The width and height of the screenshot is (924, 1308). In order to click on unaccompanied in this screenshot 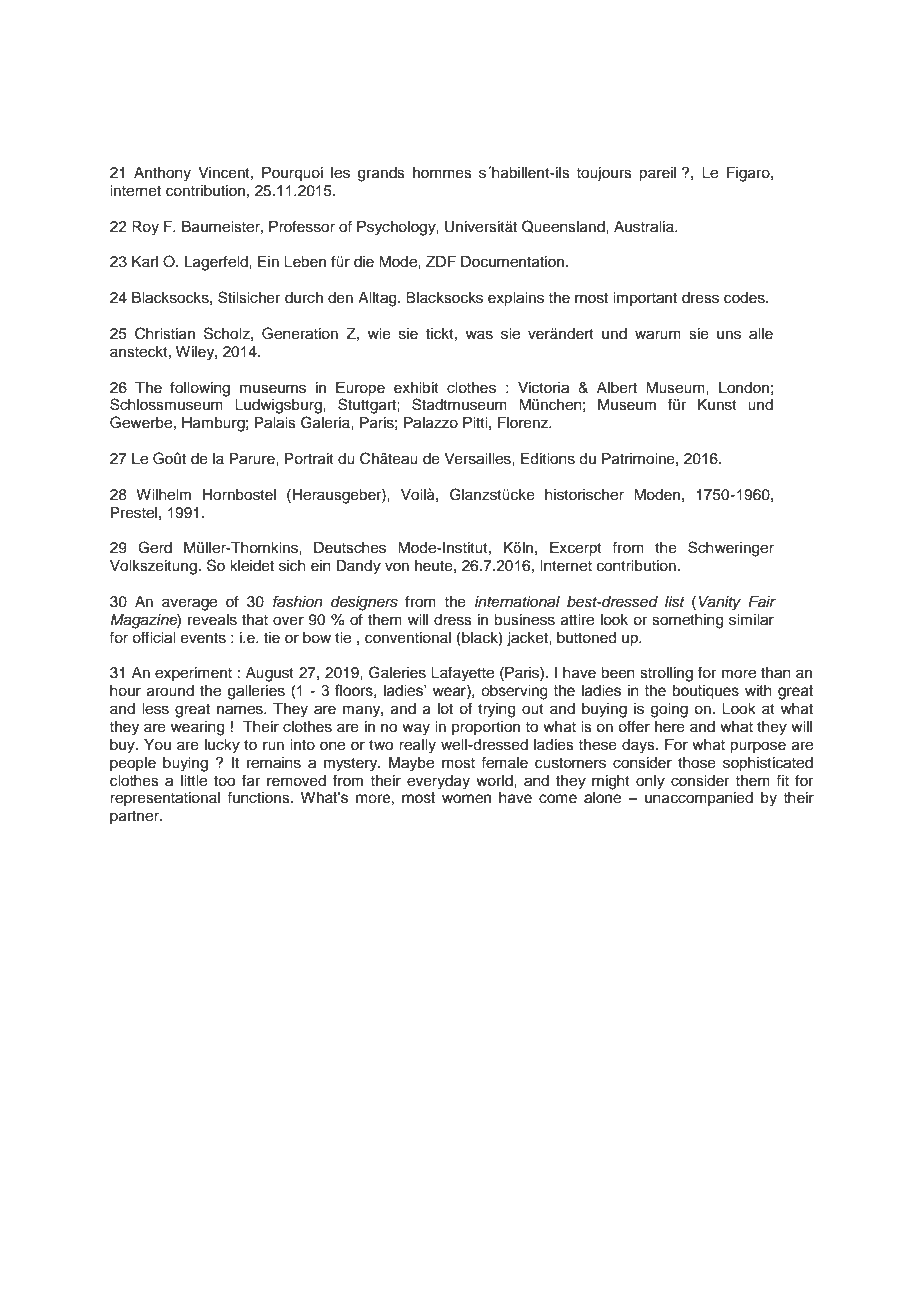, I will do `click(699, 799)`.
